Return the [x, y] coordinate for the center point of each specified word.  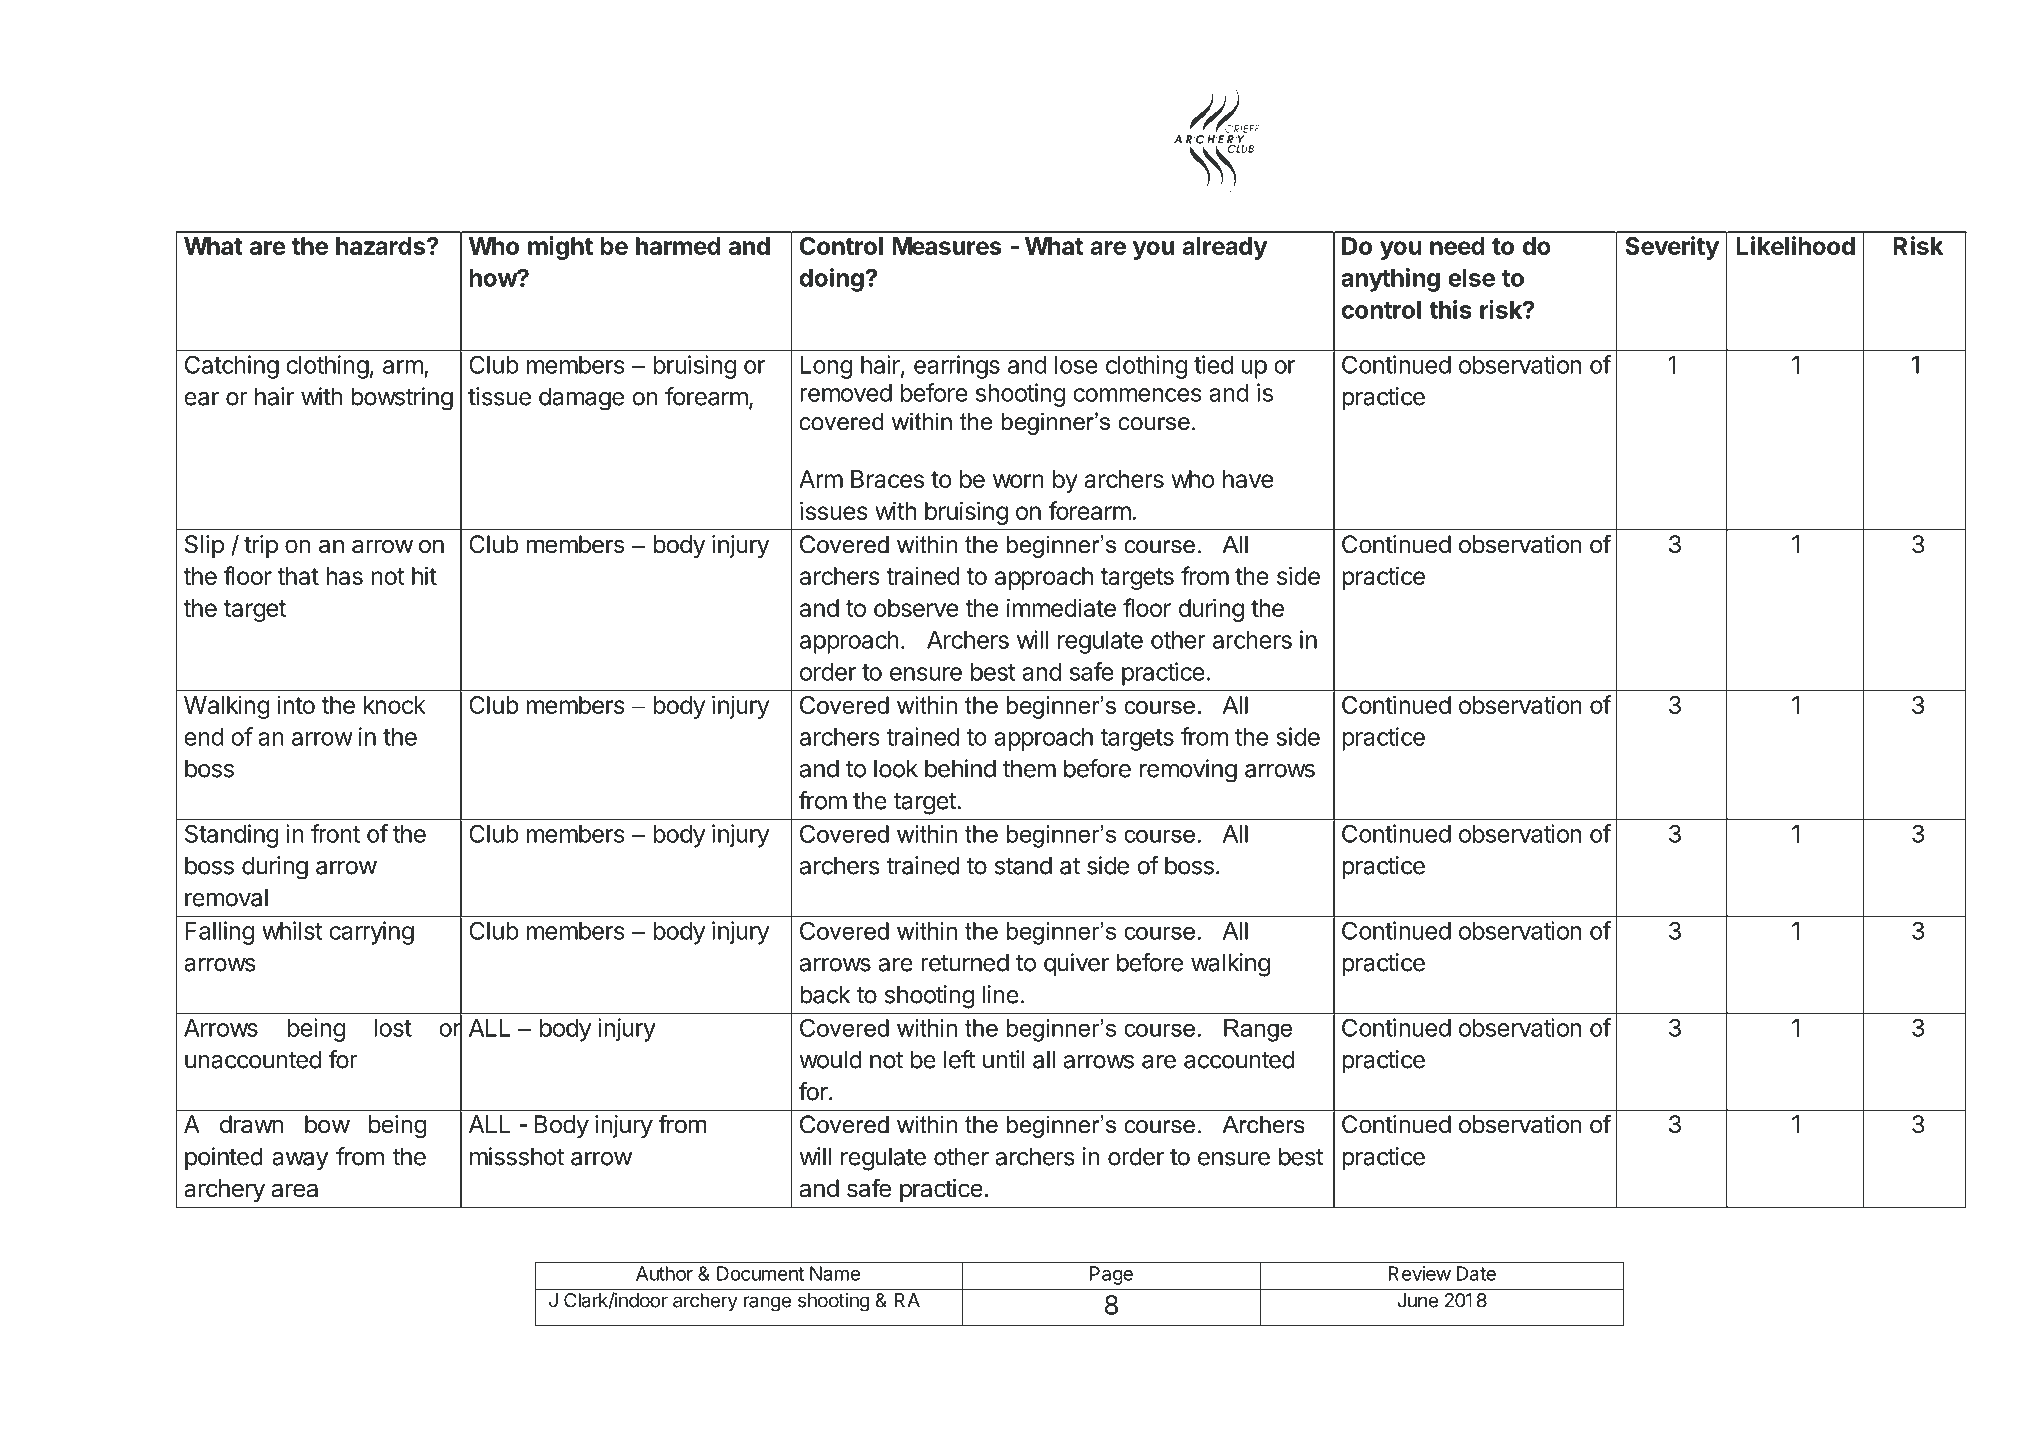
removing [1188, 771]
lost [393, 1028]
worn [1018, 481]
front [335, 833]
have [1248, 479]
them [1029, 768]
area [295, 1190]
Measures [947, 246]
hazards [380, 246]
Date [1476, 1273]
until [1003, 1059]
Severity [1672, 248]
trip [261, 546]
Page [1111, 1275]
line [1001, 994]
